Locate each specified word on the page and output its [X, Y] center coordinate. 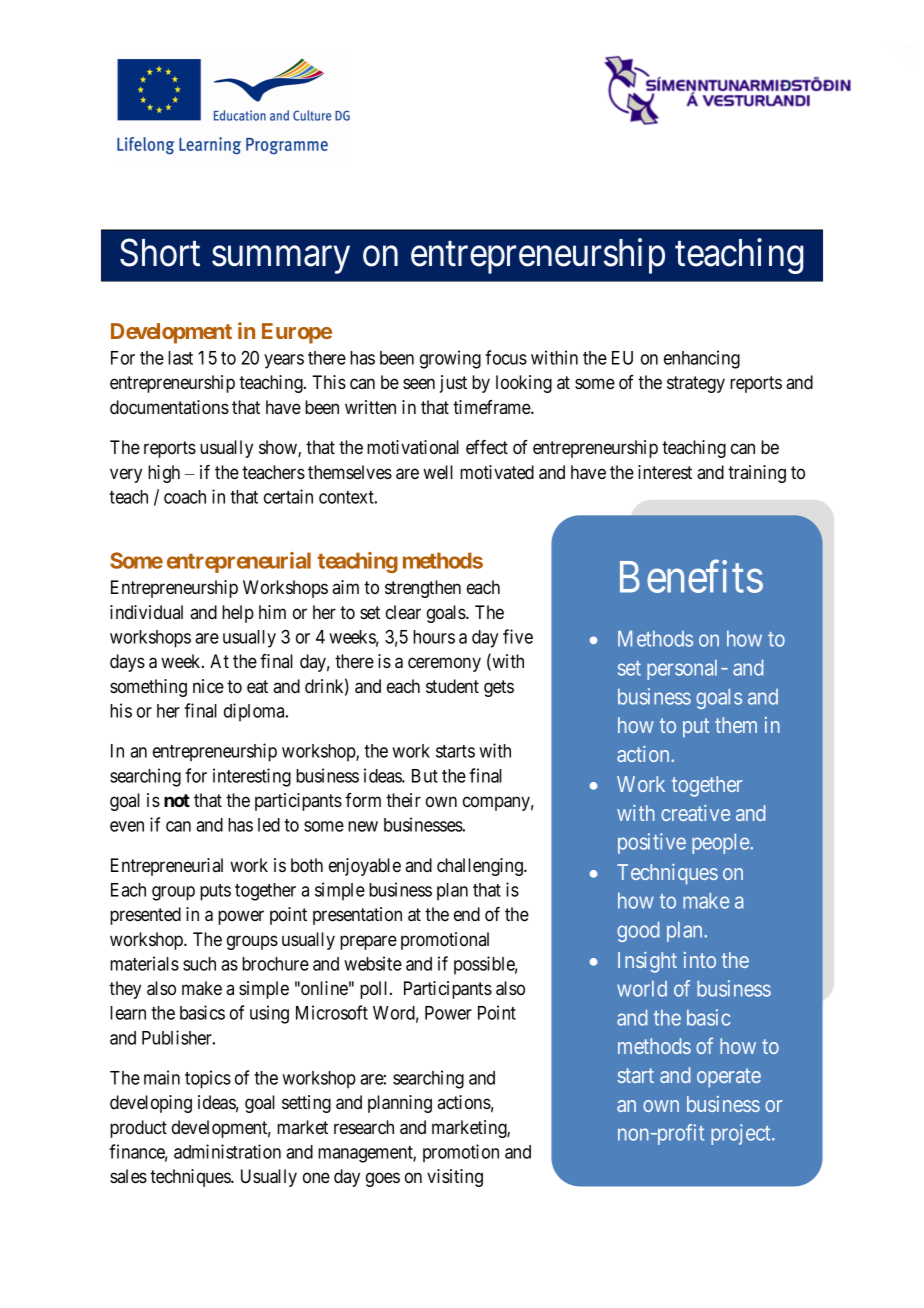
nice [208, 686]
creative [695, 813]
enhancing [702, 359]
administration [227, 1151]
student [452, 686]
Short [160, 253]
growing [450, 359]
